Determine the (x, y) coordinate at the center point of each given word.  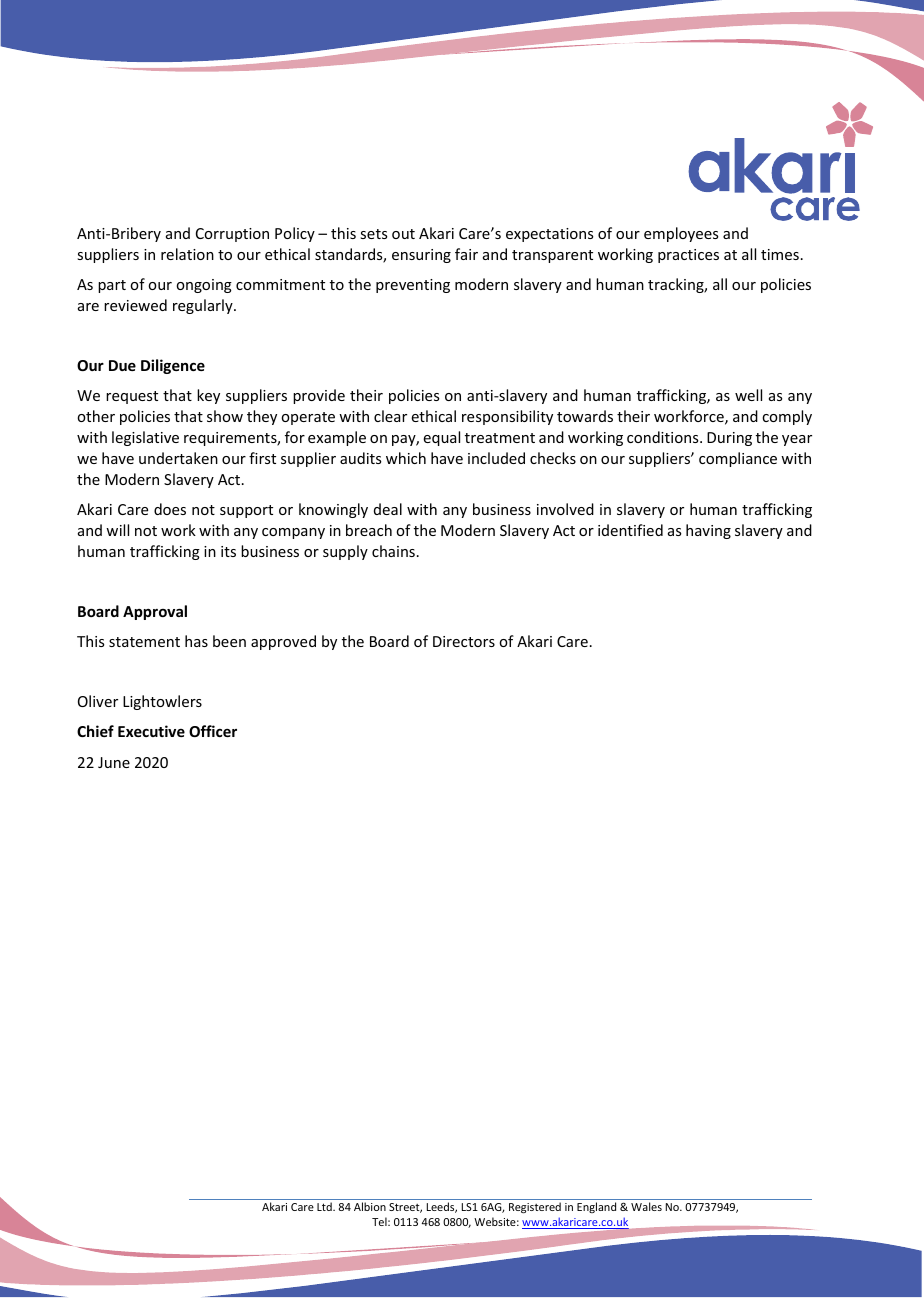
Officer (213, 731)
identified (630, 530)
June (114, 762)
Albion (370, 1206)
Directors (464, 641)
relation (187, 254)
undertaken (178, 458)
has (196, 641)
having (708, 531)
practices (688, 256)
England (596, 1207)
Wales (646, 1206)
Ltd (325, 1206)
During (729, 439)
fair (466, 254)
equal (441, 438)
